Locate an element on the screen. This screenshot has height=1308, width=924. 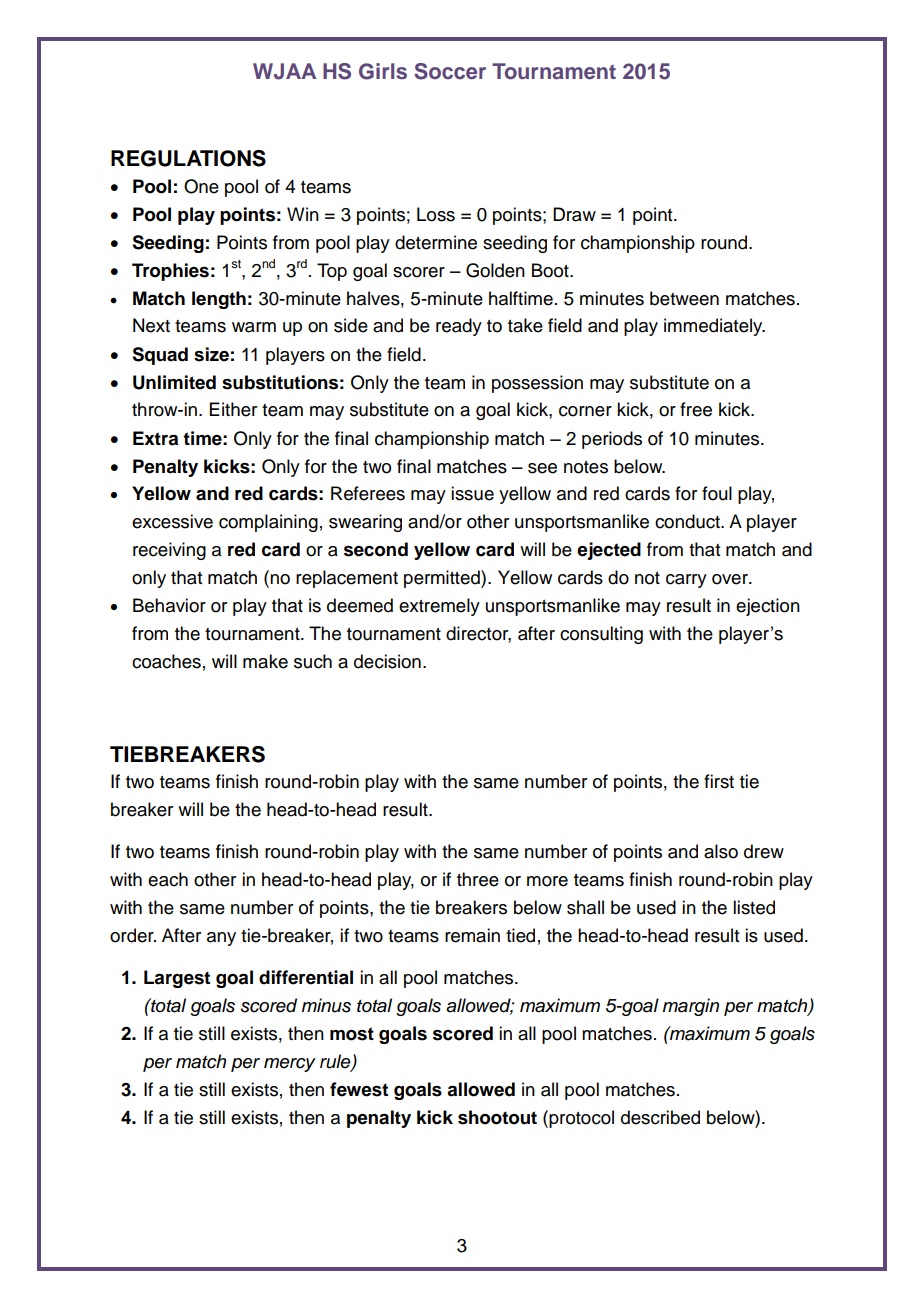
size is located at coordinates (211, 354).
